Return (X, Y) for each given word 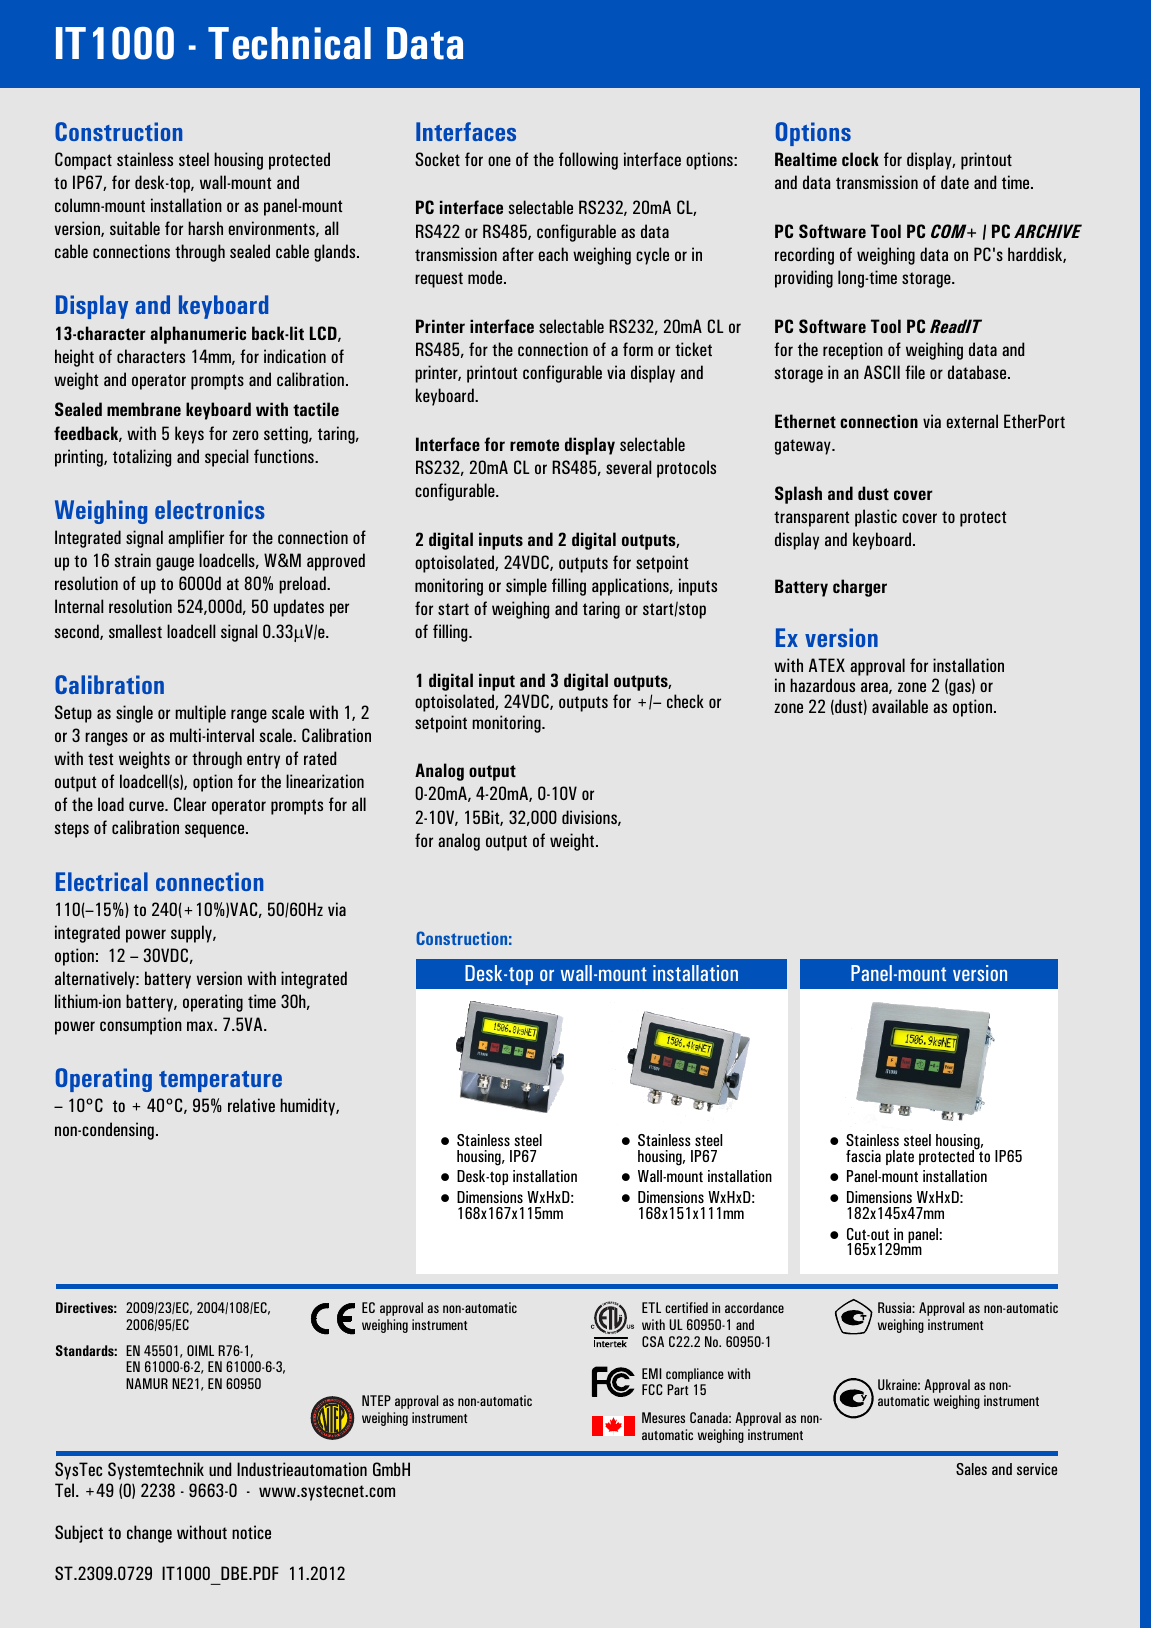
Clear (190, 804)
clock (860, 159)
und (220, 1469)
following (588, 161)
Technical (289, 43)
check (685, 701)
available (900, 706)
